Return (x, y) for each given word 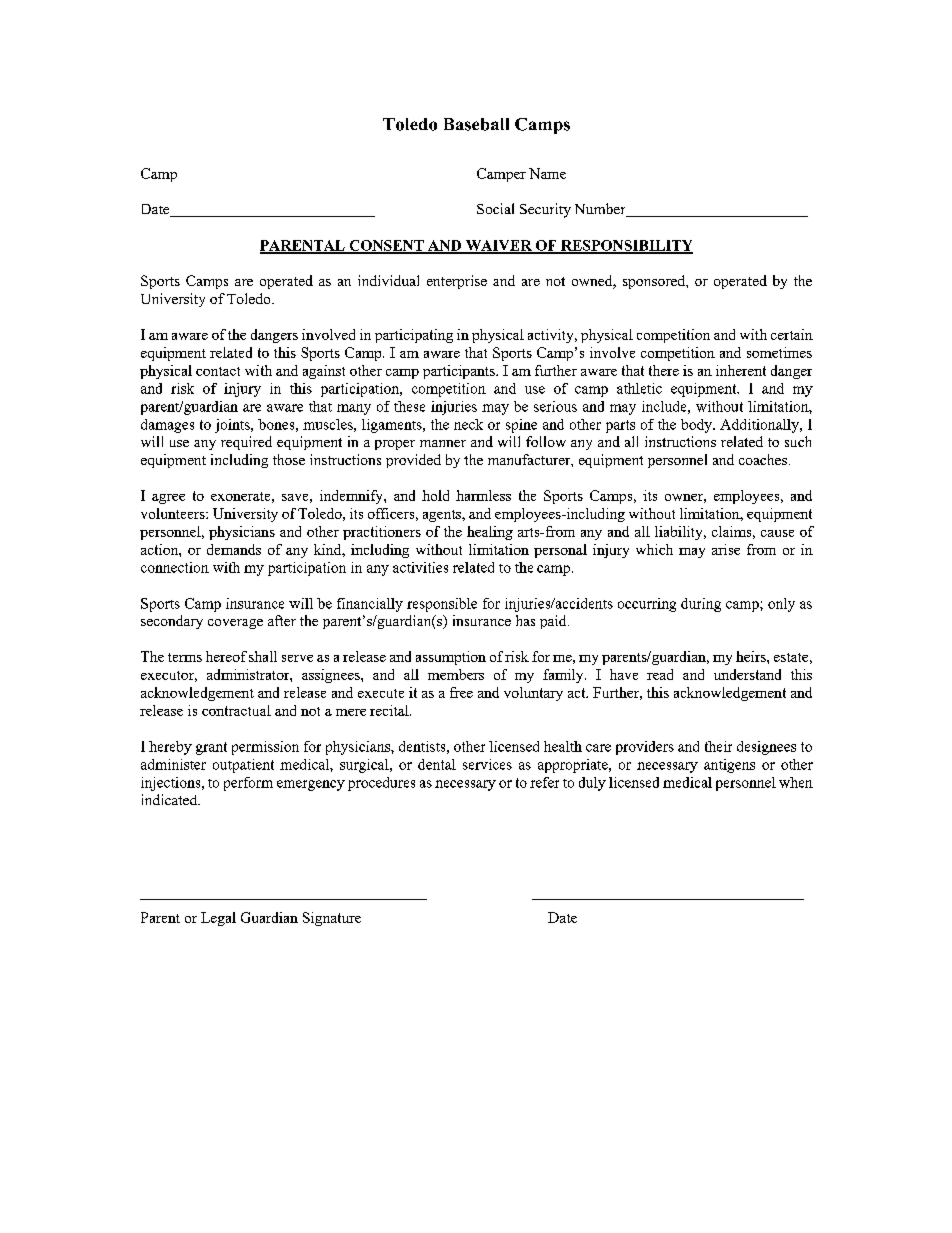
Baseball (476, 124)
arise (726, 549)
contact (218, 371)
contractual (236, 710)
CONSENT (386, 246)
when (796, 782)
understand (747, 674)
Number (601, 210)
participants (460, 372)
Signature (332, 919)
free (461, 692)
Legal (218, 919)
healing (490, 533)
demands (234, 549)
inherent (741, 370)
